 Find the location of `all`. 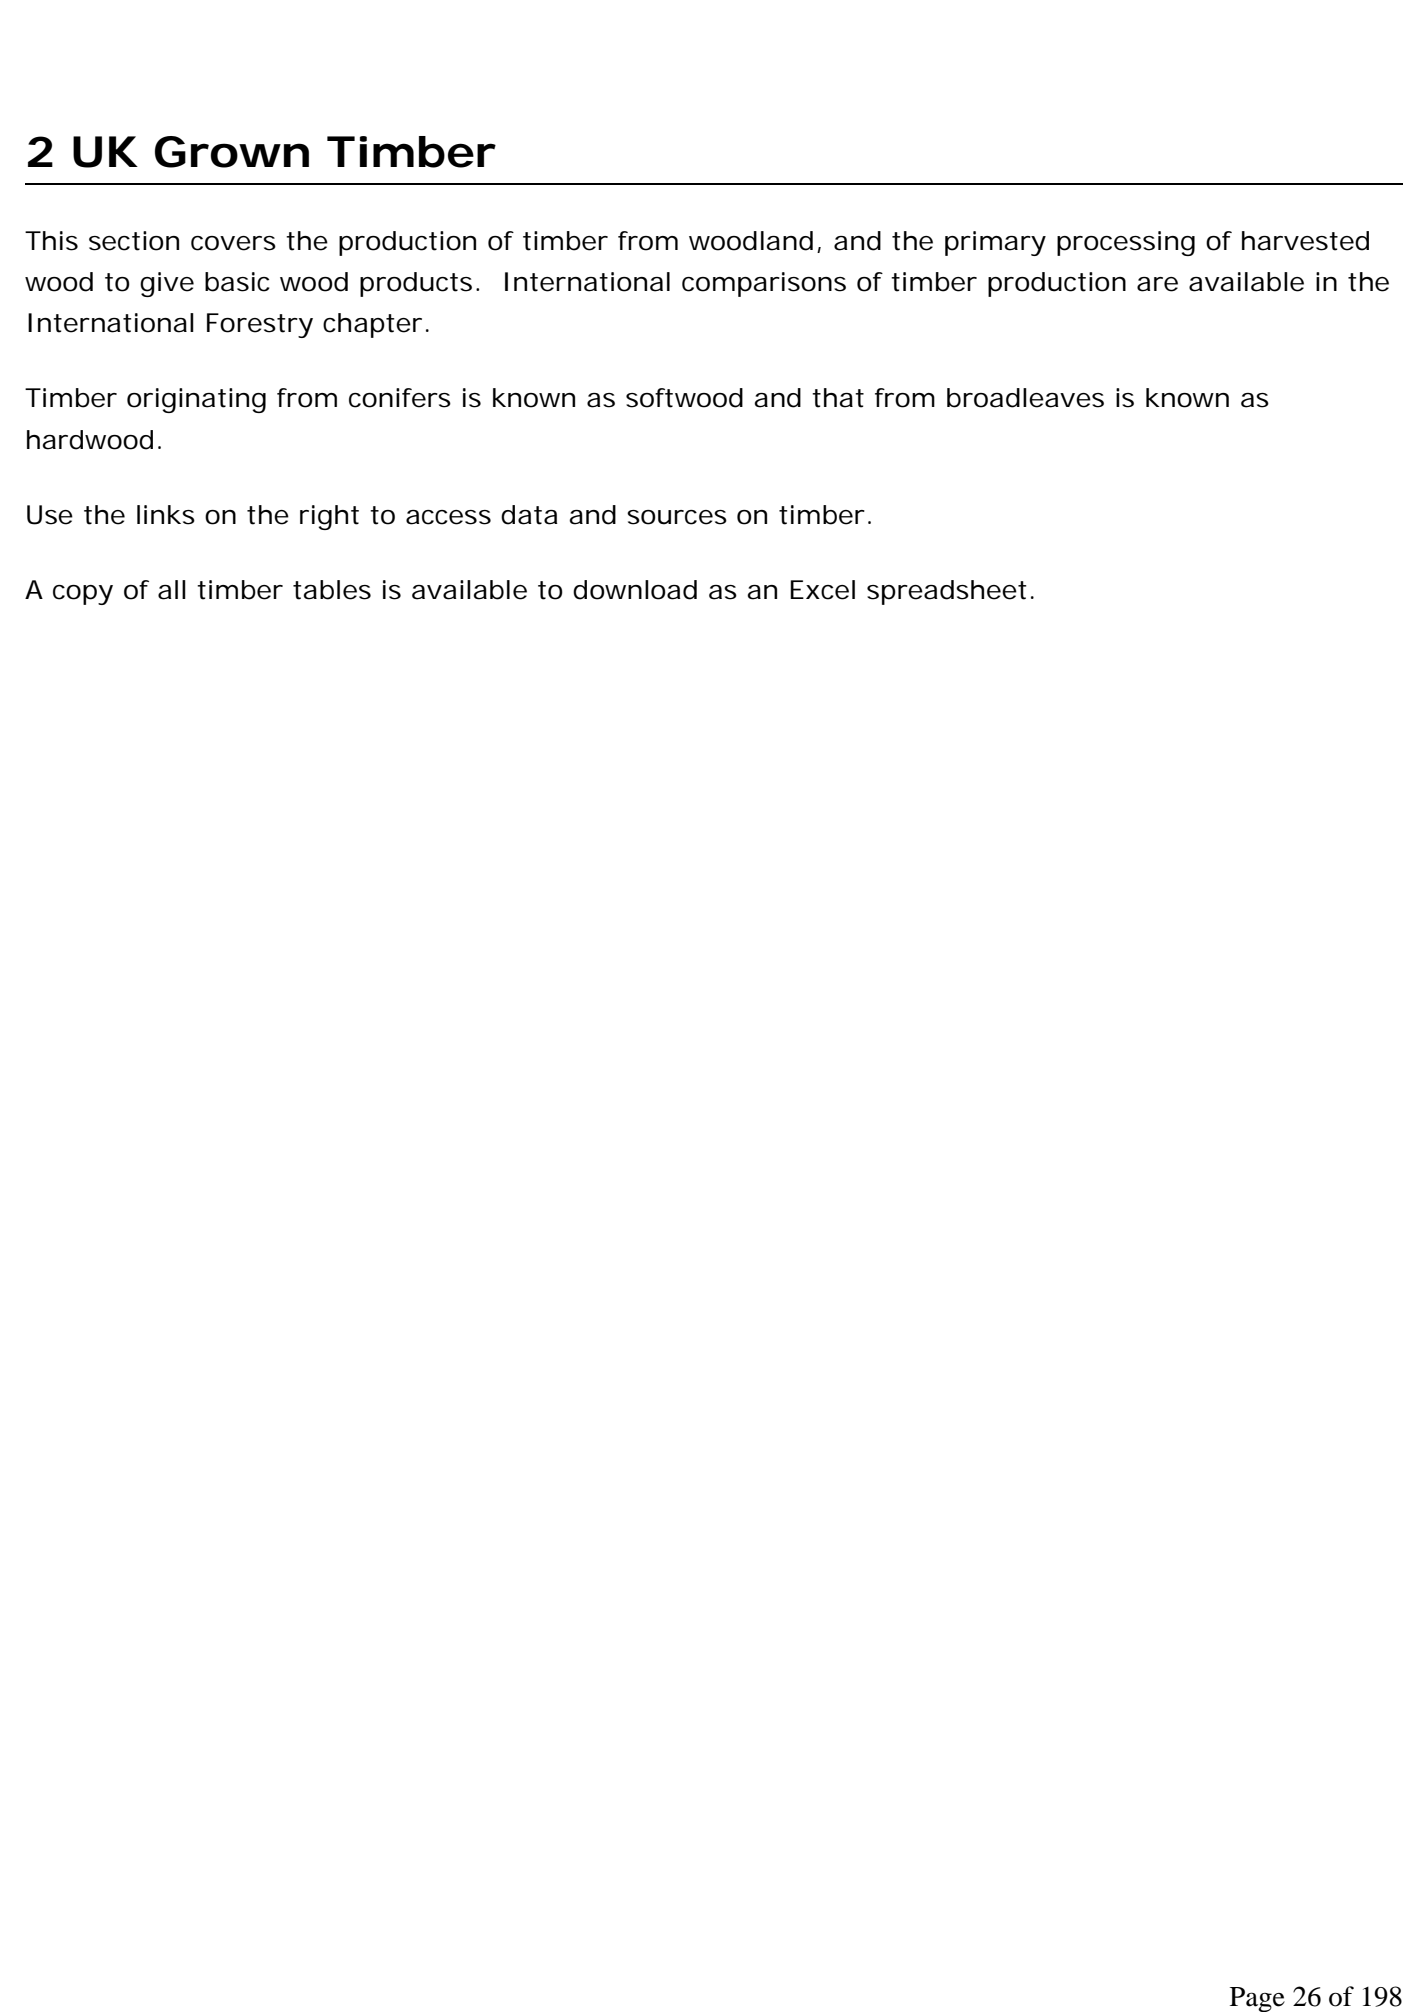

all is located at coordinates (172, 590).
